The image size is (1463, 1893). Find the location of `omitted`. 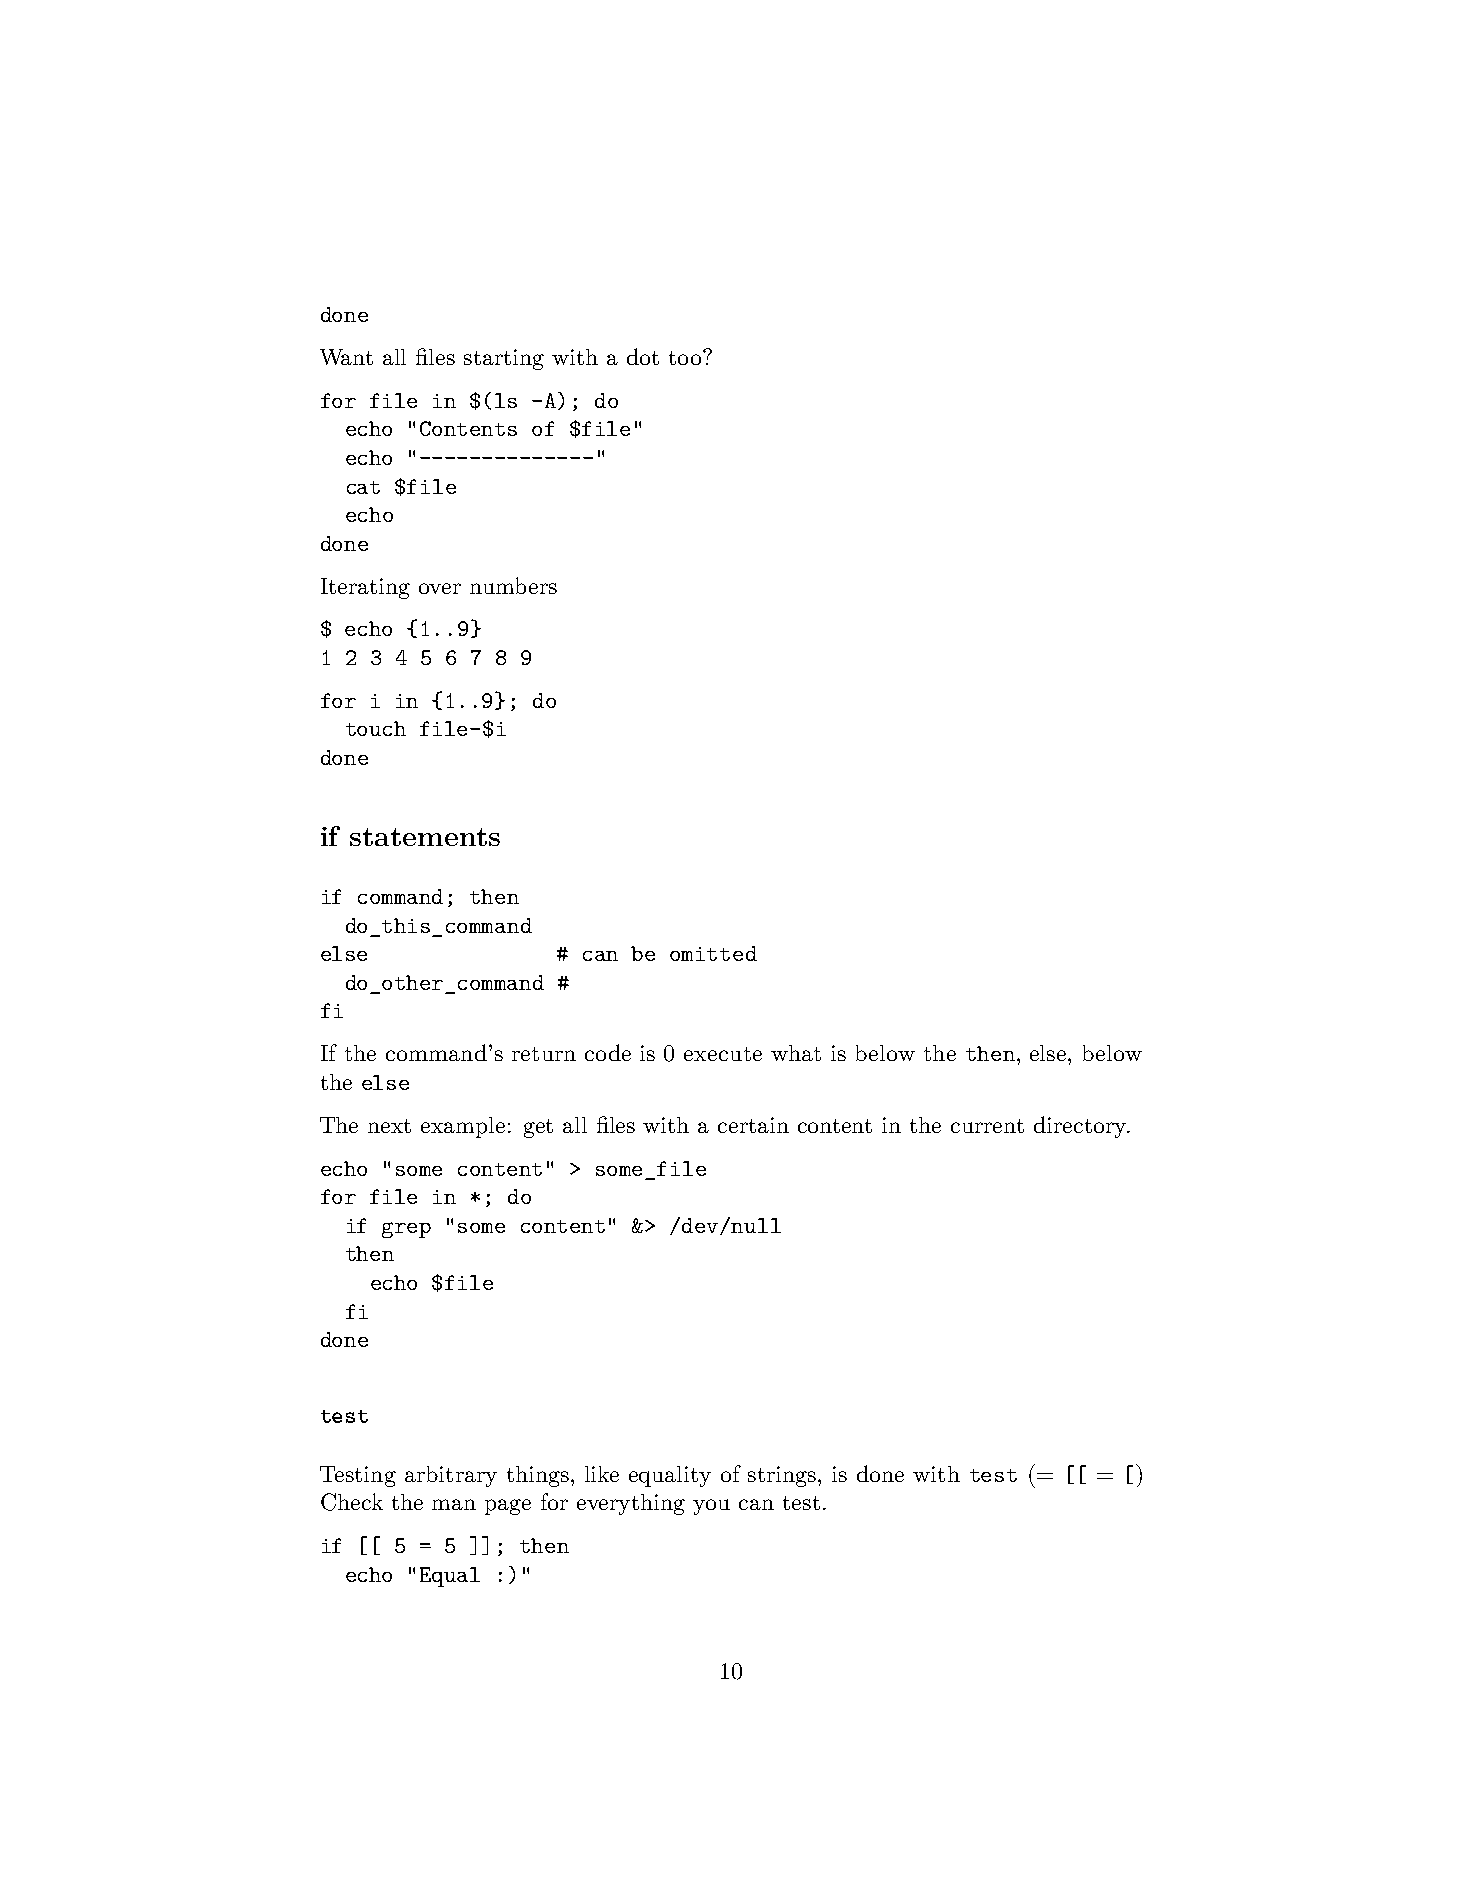

omitted is located at coordinates (713, 953).
